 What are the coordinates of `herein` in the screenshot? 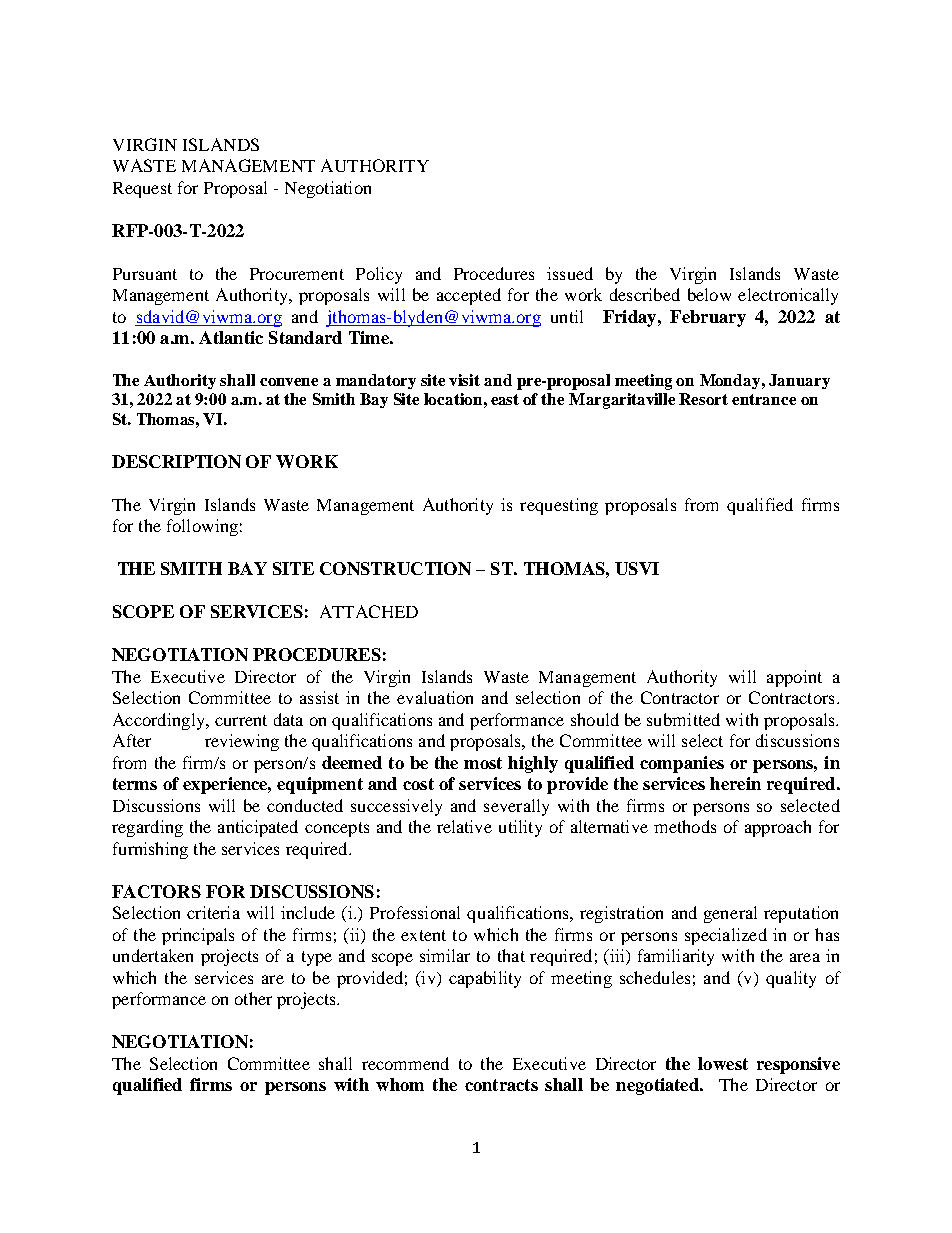 It's located at (735, 783).
